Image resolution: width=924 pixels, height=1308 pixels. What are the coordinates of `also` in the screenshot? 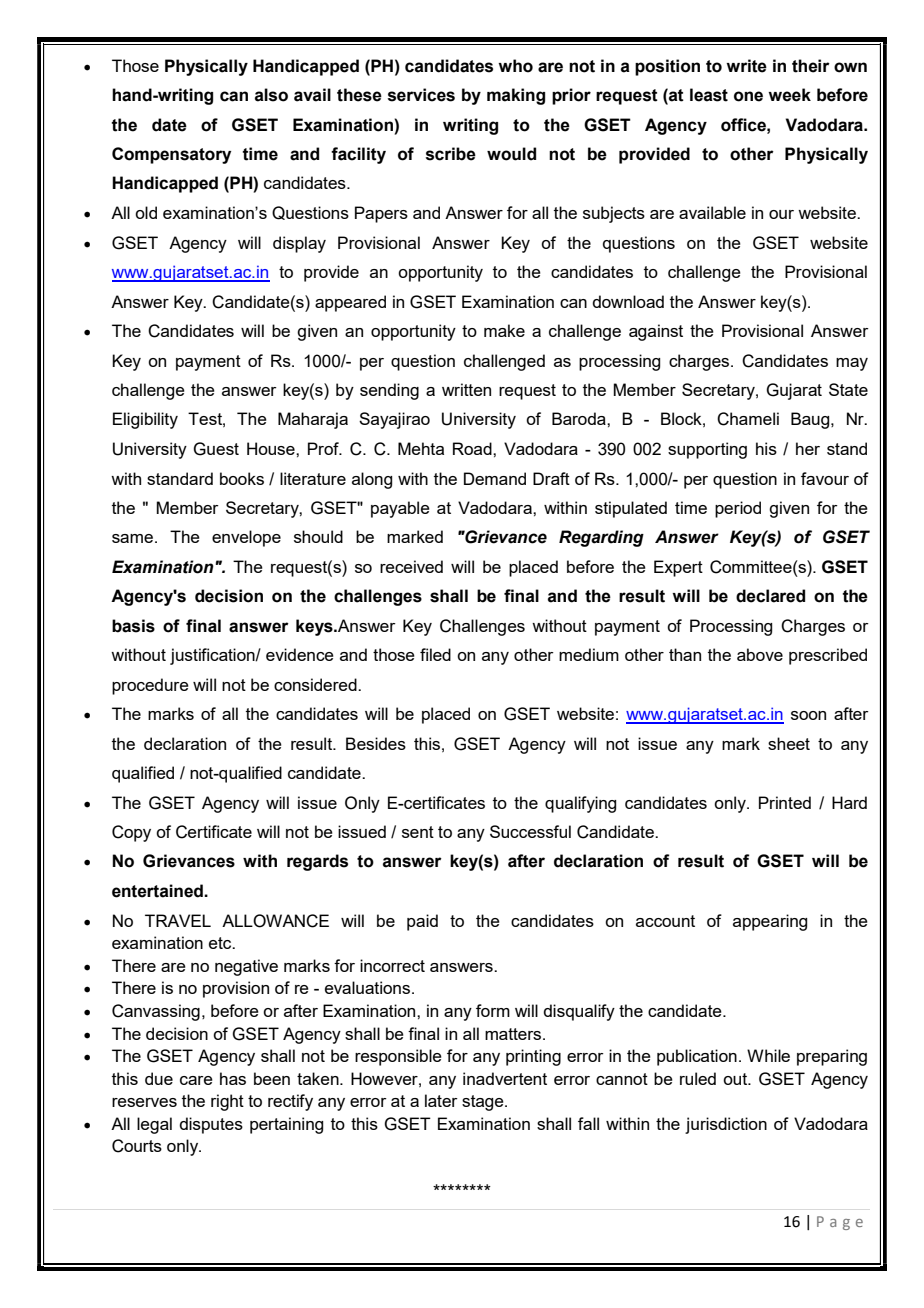 It's located at (271, 95).
